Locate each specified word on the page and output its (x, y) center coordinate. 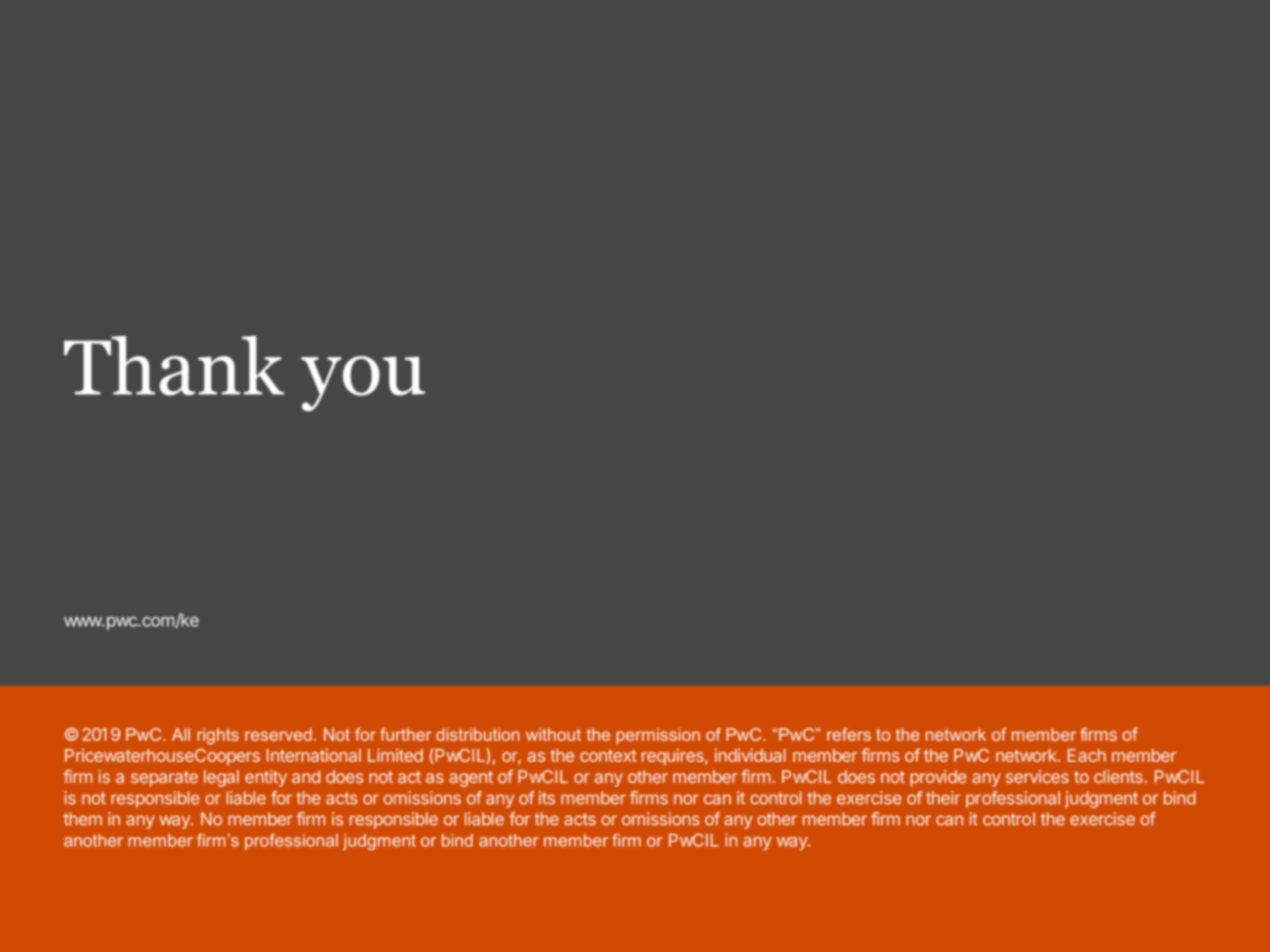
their (943, 798)
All (181, 734)
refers (849, 734)
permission (658, 736)
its (547, 798)
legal (221, 778)
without (553, 734)
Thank (174, 366)
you (363, 384)
